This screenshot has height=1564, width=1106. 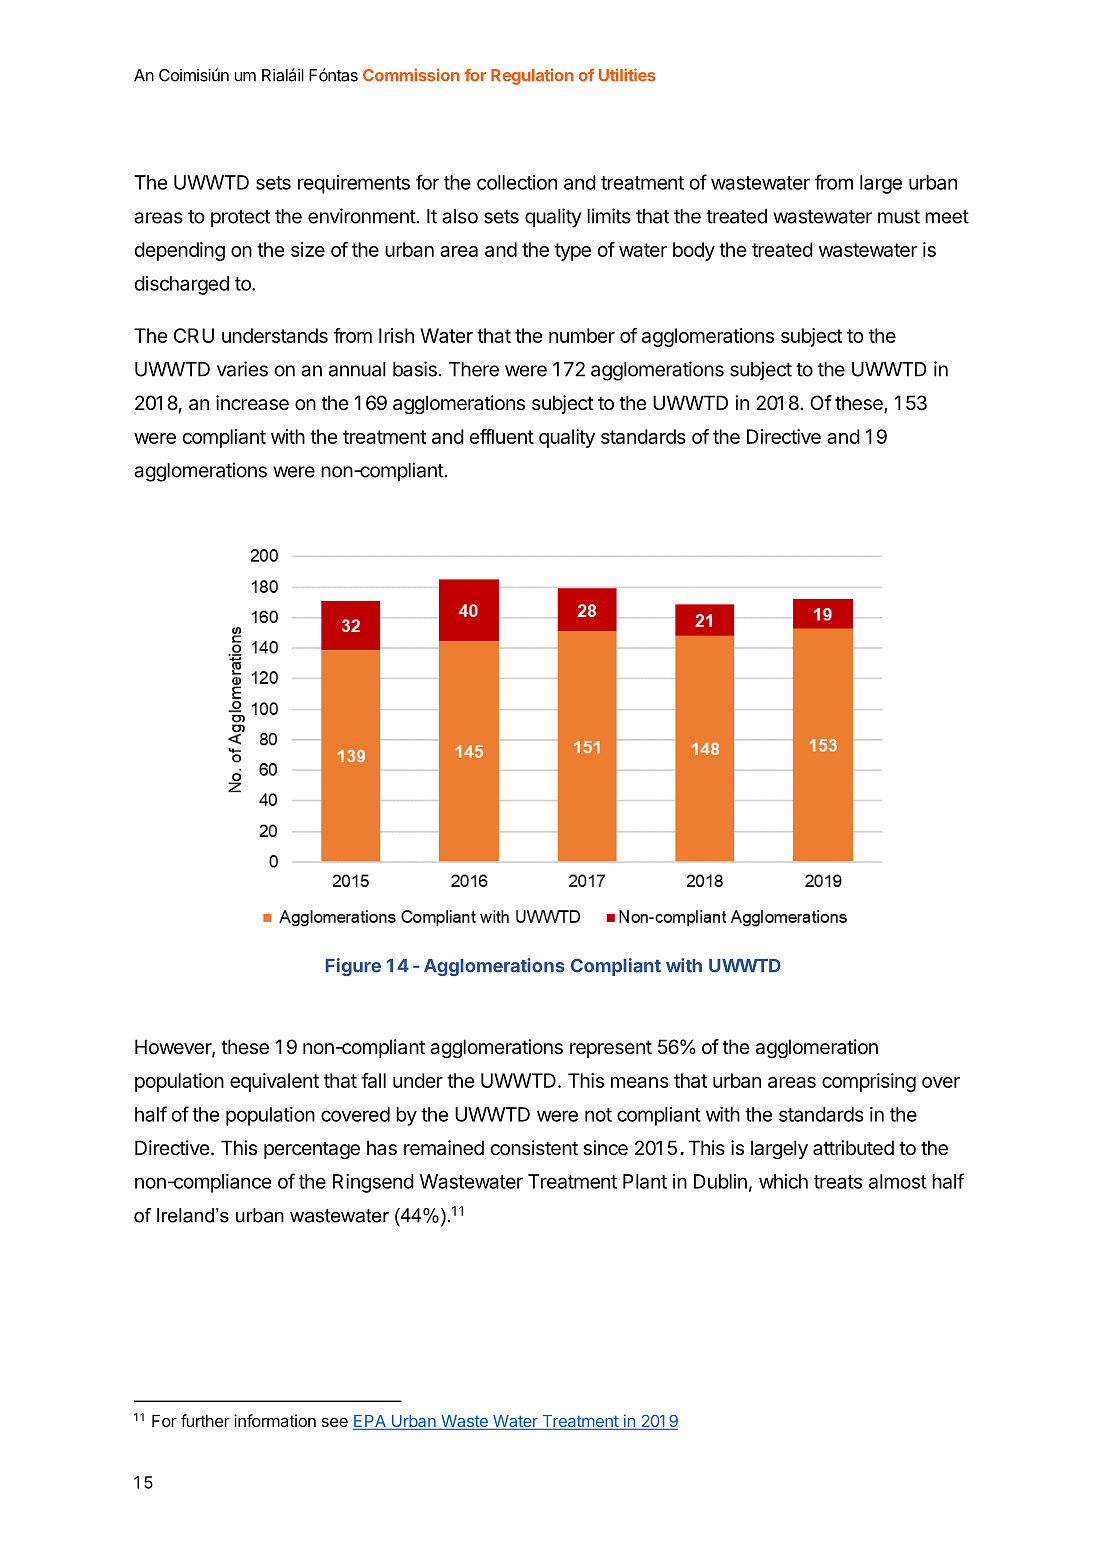 I want to click on body, so click(x=694, y=251).
